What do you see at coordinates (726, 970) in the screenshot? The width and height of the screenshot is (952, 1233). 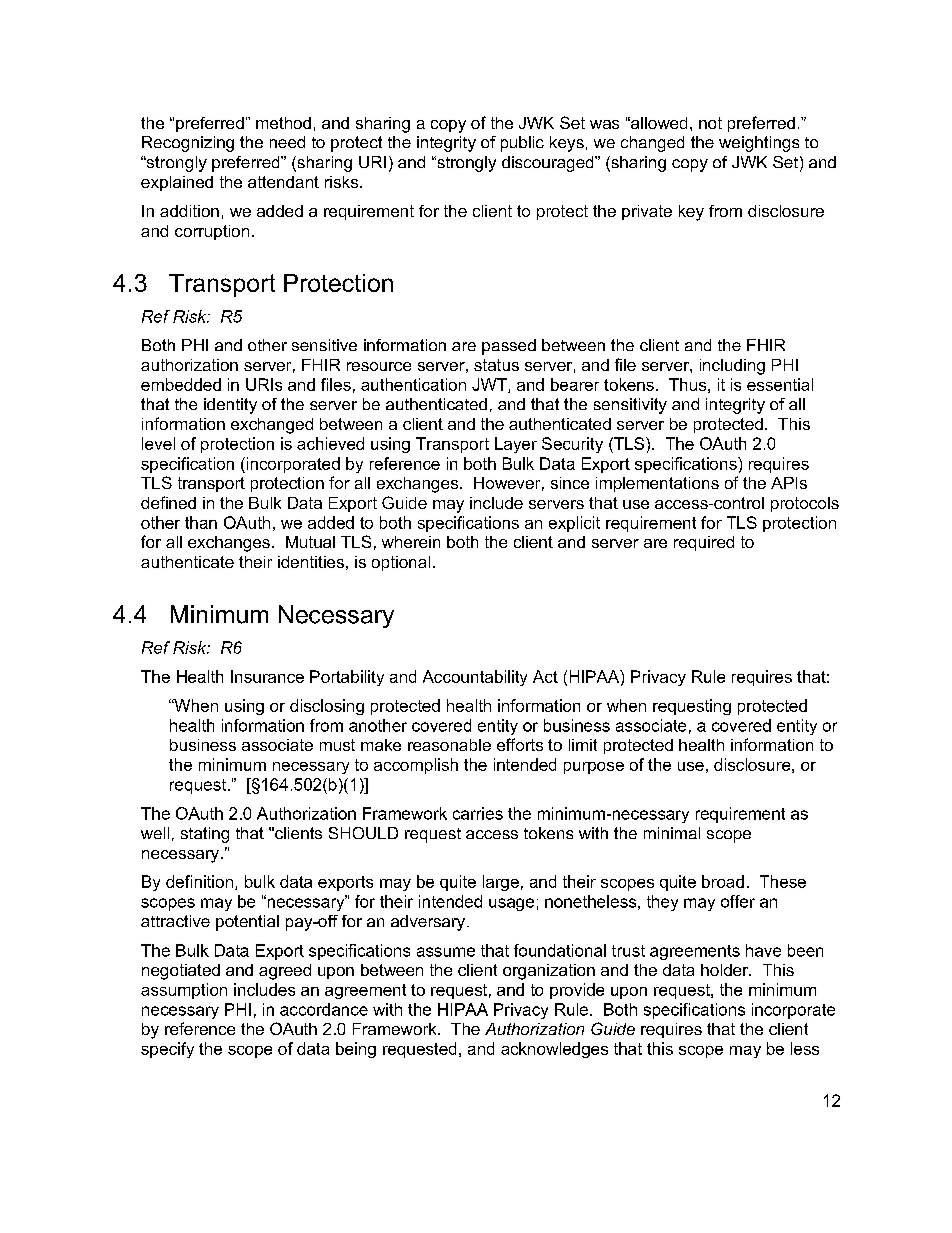 I see `holder` at bounding box center [726, 970].
